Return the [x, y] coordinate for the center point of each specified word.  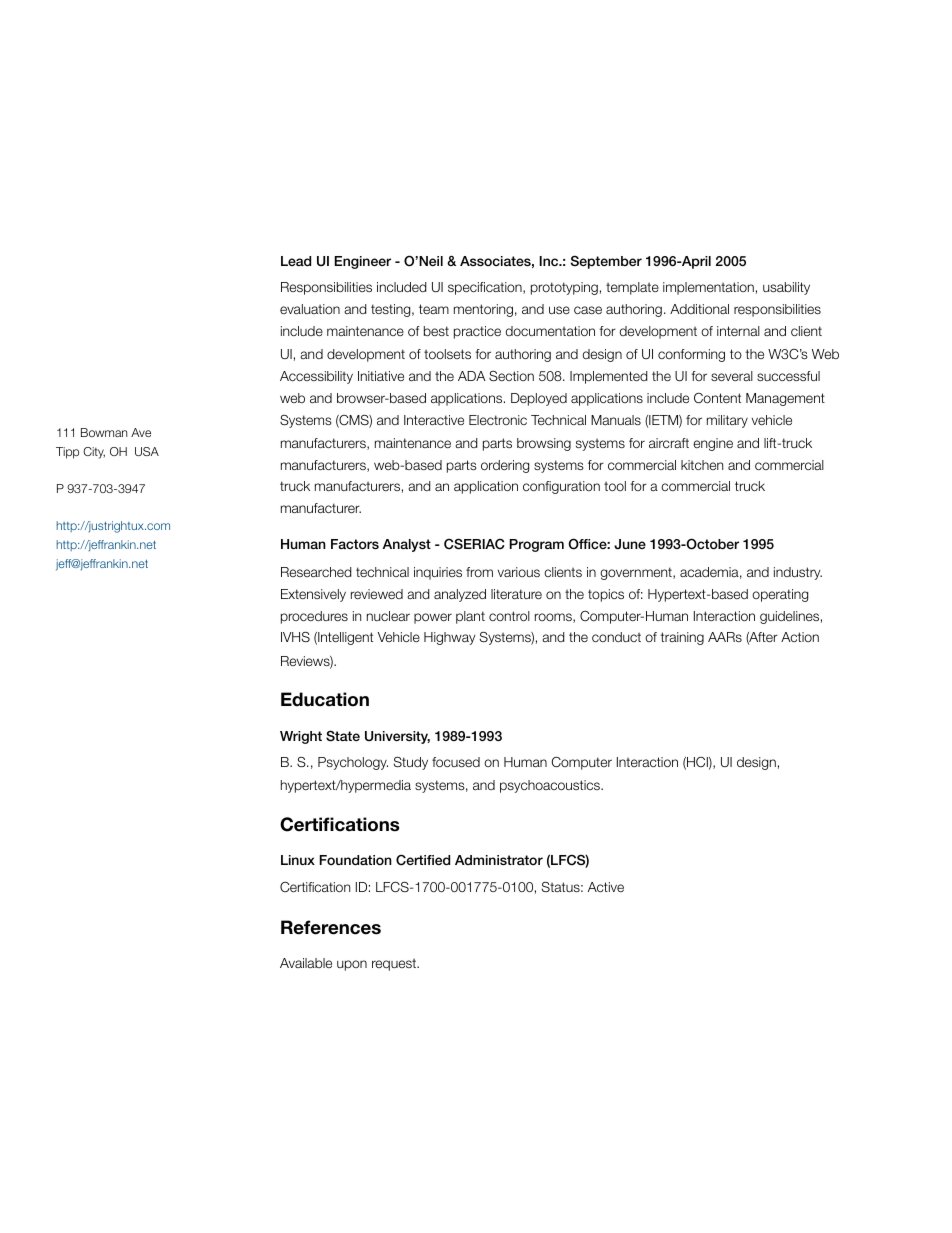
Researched [316, 572]
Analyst [407, 545]
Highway [449, 638]
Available [306, 963]
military [727, 421]
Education [325, 699]
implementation [708, 288]
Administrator [499, 860]
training [682, 638]
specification [486, 288]
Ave [141, 432]
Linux [298, 860]
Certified [423, 860]
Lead [296, 261]
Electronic [498, 420]
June [630, 544]
